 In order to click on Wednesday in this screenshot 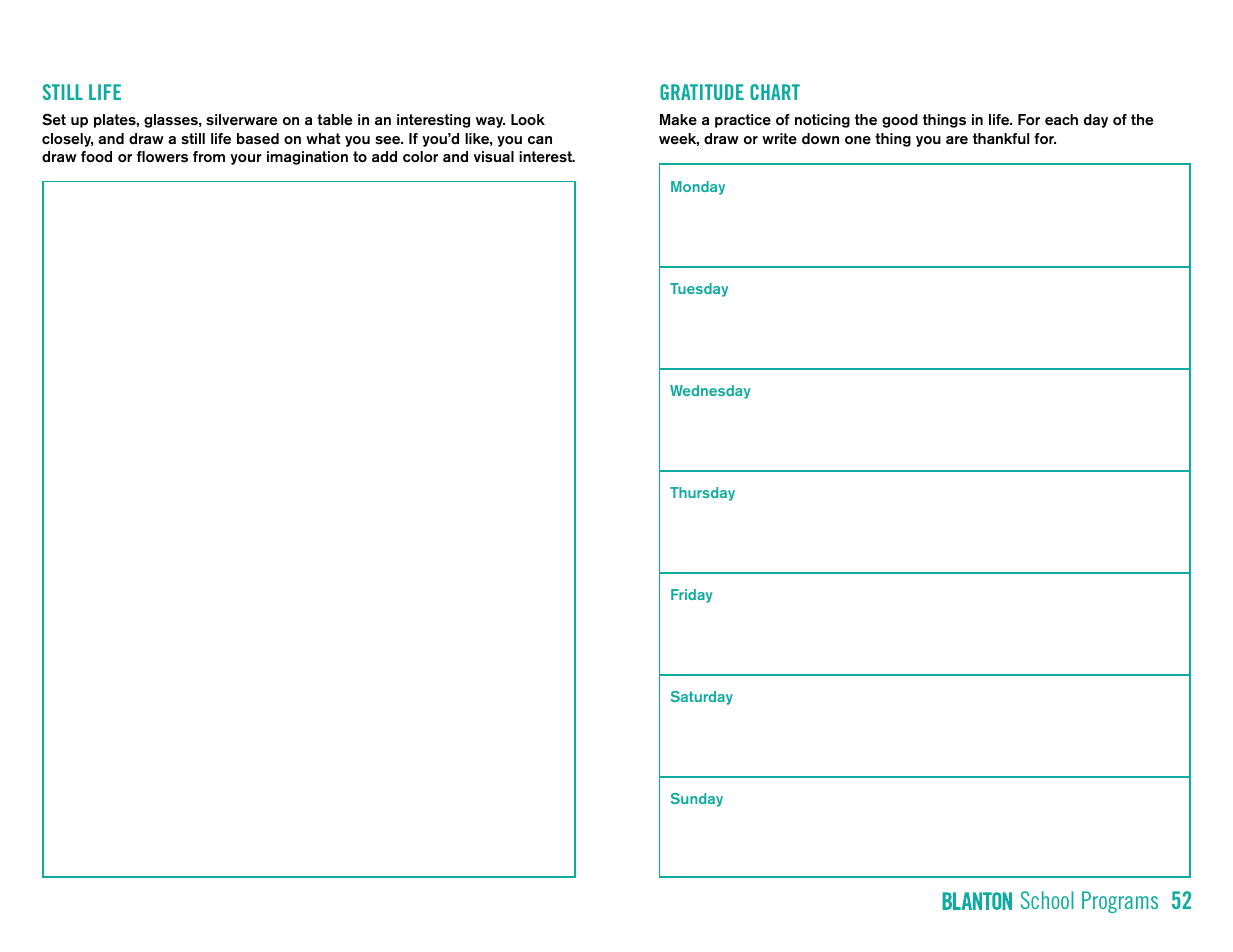, I will do `click(710, 392)`.
